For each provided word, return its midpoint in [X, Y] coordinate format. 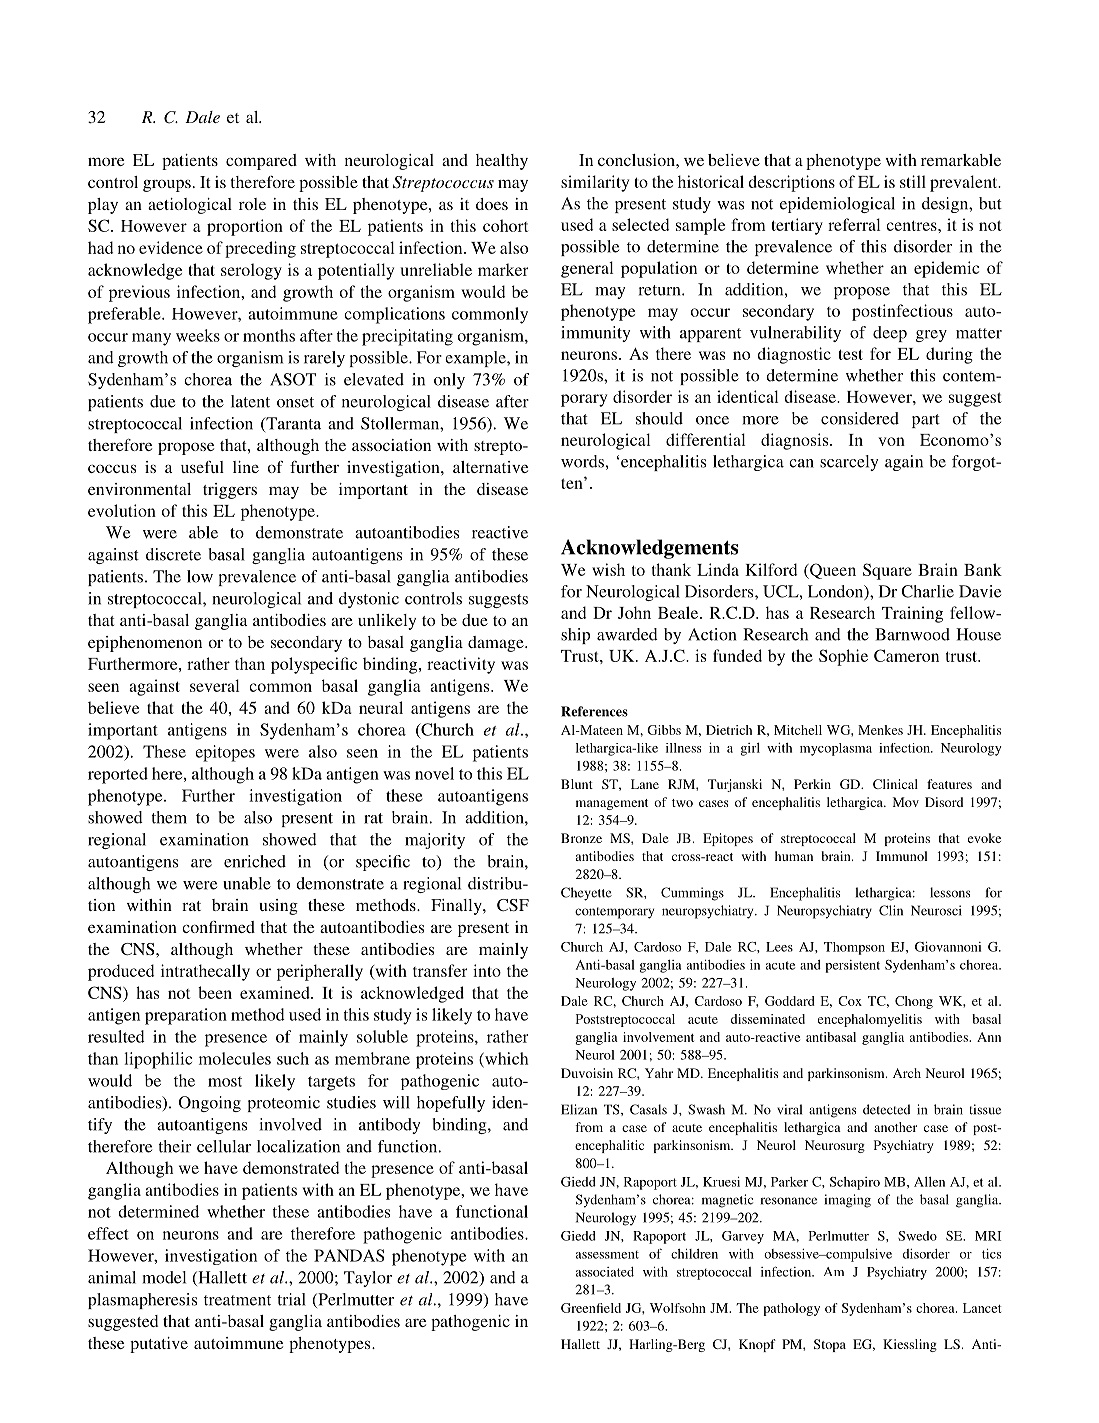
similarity [595, 183]
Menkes [880, 730]
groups [167, 186]
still [913, 181]
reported [118, 775]
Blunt [577, 784]
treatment [237, 1300]
